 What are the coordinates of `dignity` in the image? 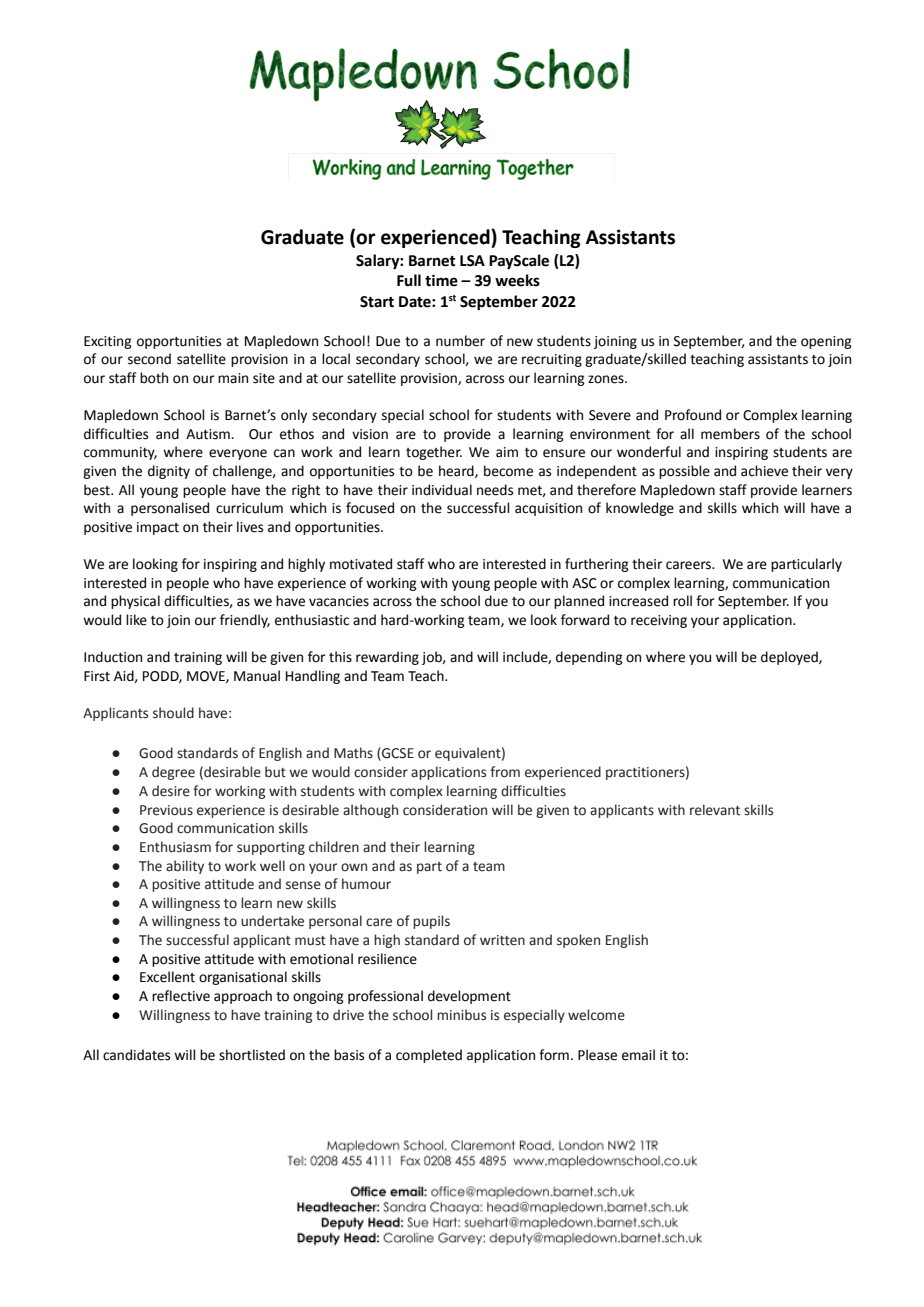 It's located at (169, 472).
